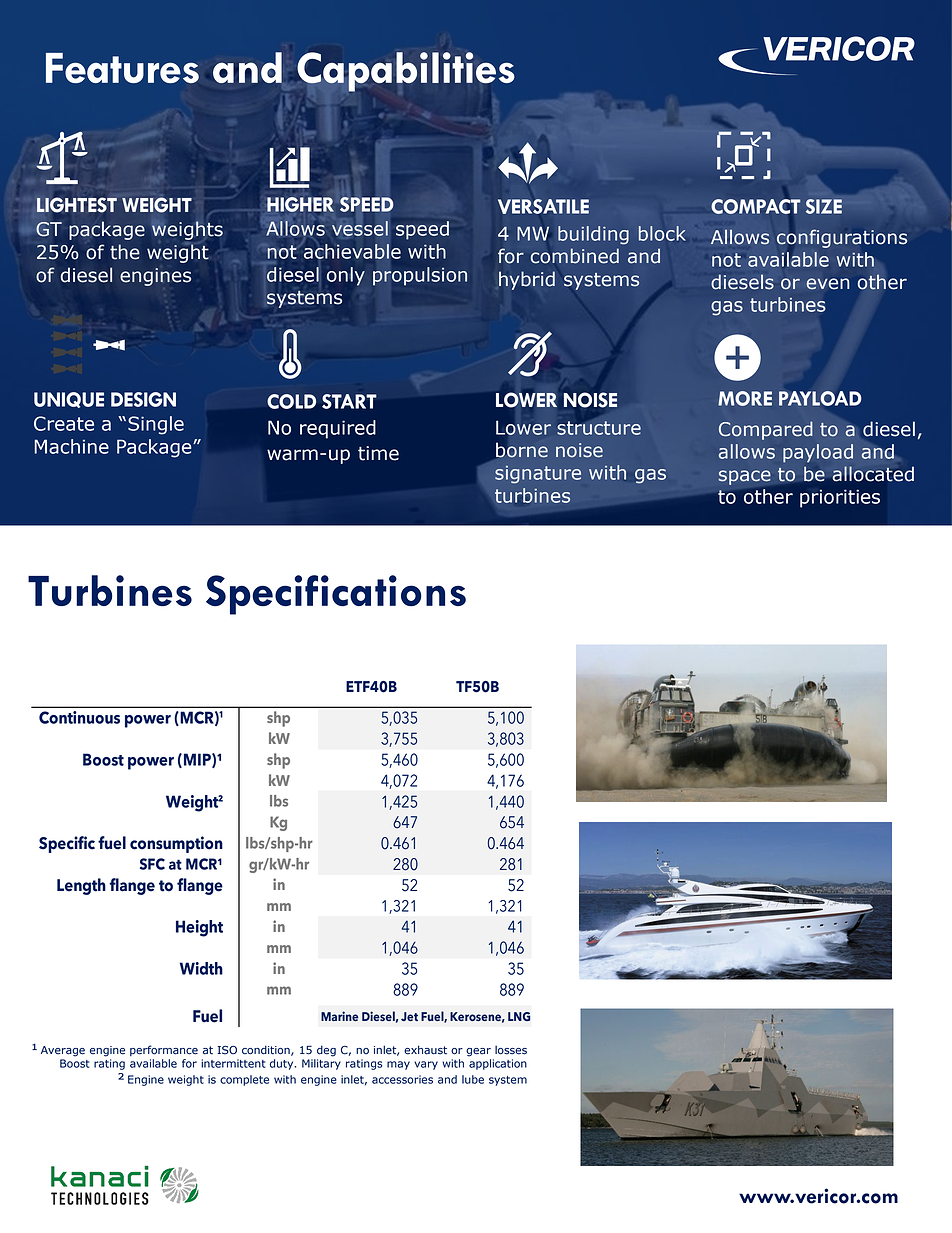 The height and width of the screenshot is (1233, 952). Describe the element at coordinates (840, 498) in the screenshot. I see `priorities` at that location.
